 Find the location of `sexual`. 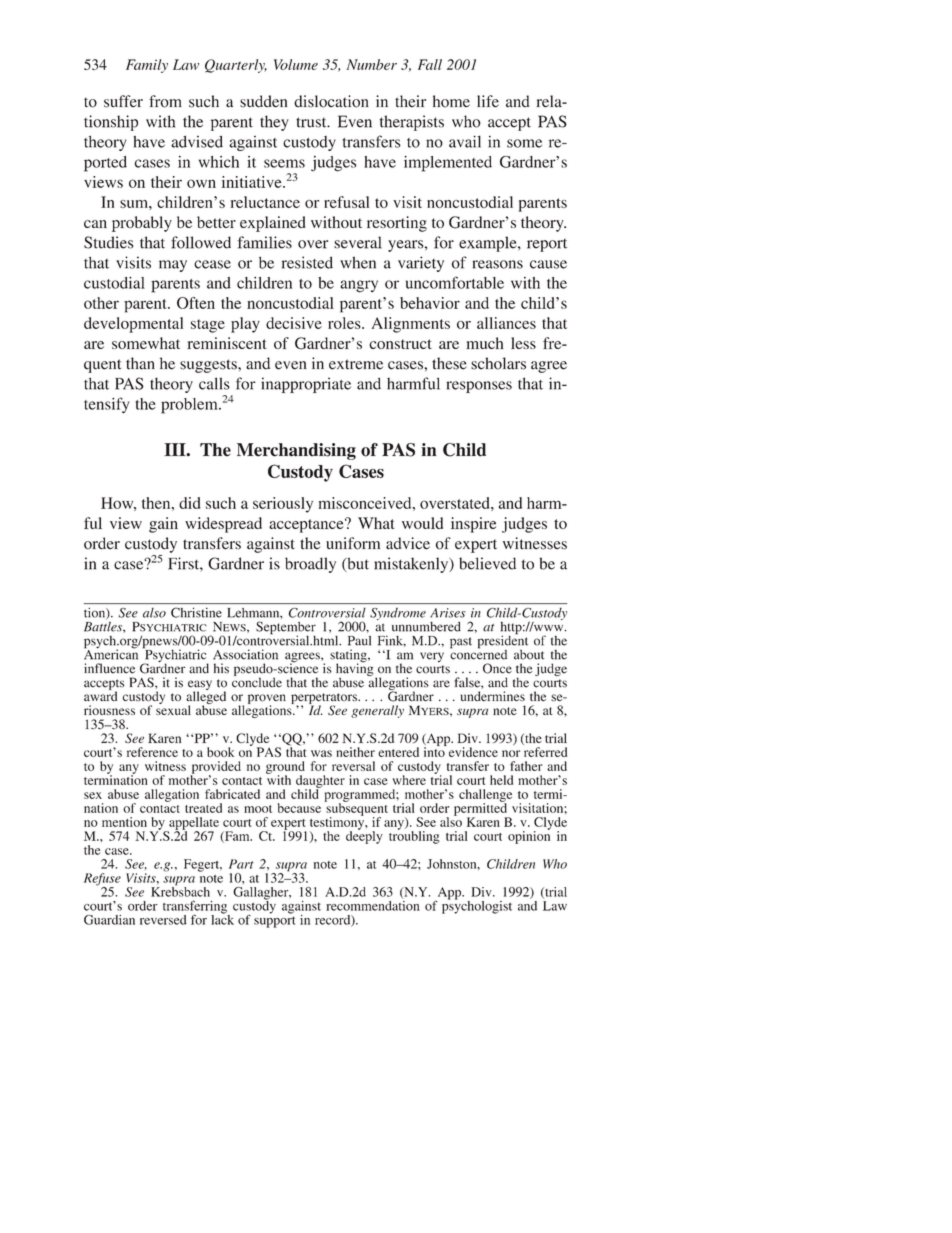

sexual is located at coordinates (173, 709).
